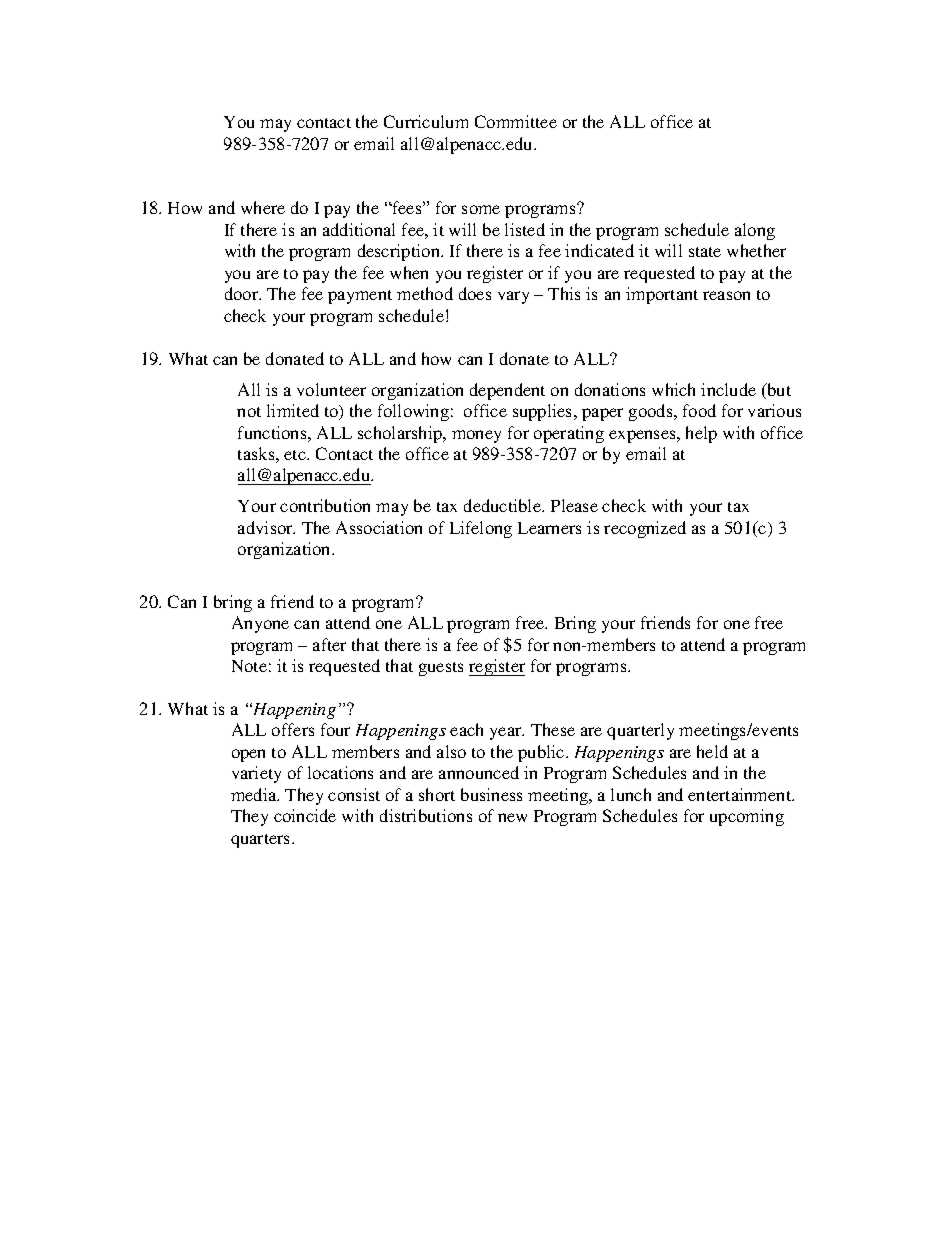 This page has width=952, height=1233. I want to click on deductible, so click(503, 505).
